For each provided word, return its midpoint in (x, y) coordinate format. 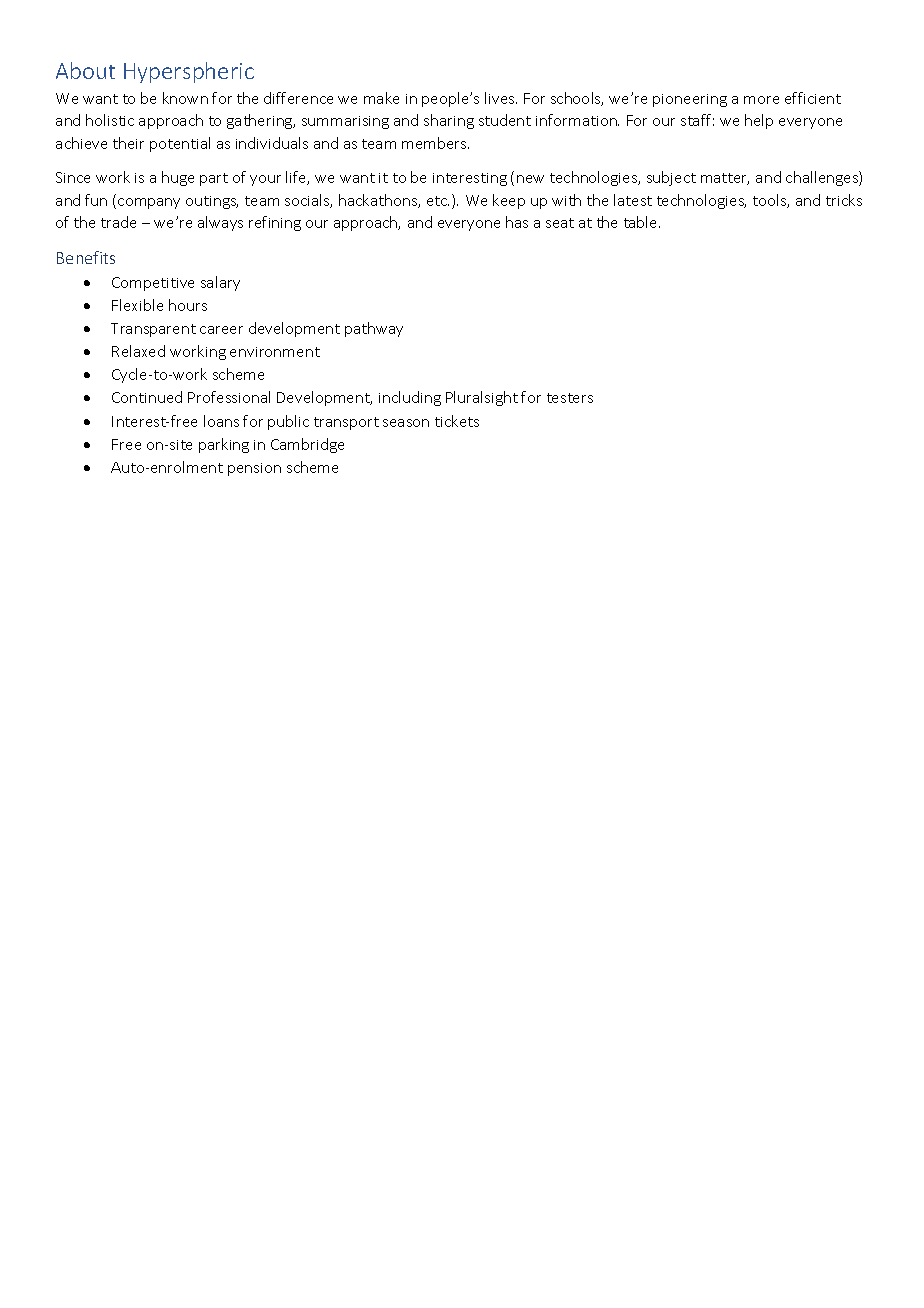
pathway (374, 329)
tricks (844, 200)
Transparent (153, 330)
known (185, 98)
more (761, 100)
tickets (457, 421)
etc (438, 201)
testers (570, 398)
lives (501, 98)
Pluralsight (482, 398)
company (149, 203)
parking (224, 445)
